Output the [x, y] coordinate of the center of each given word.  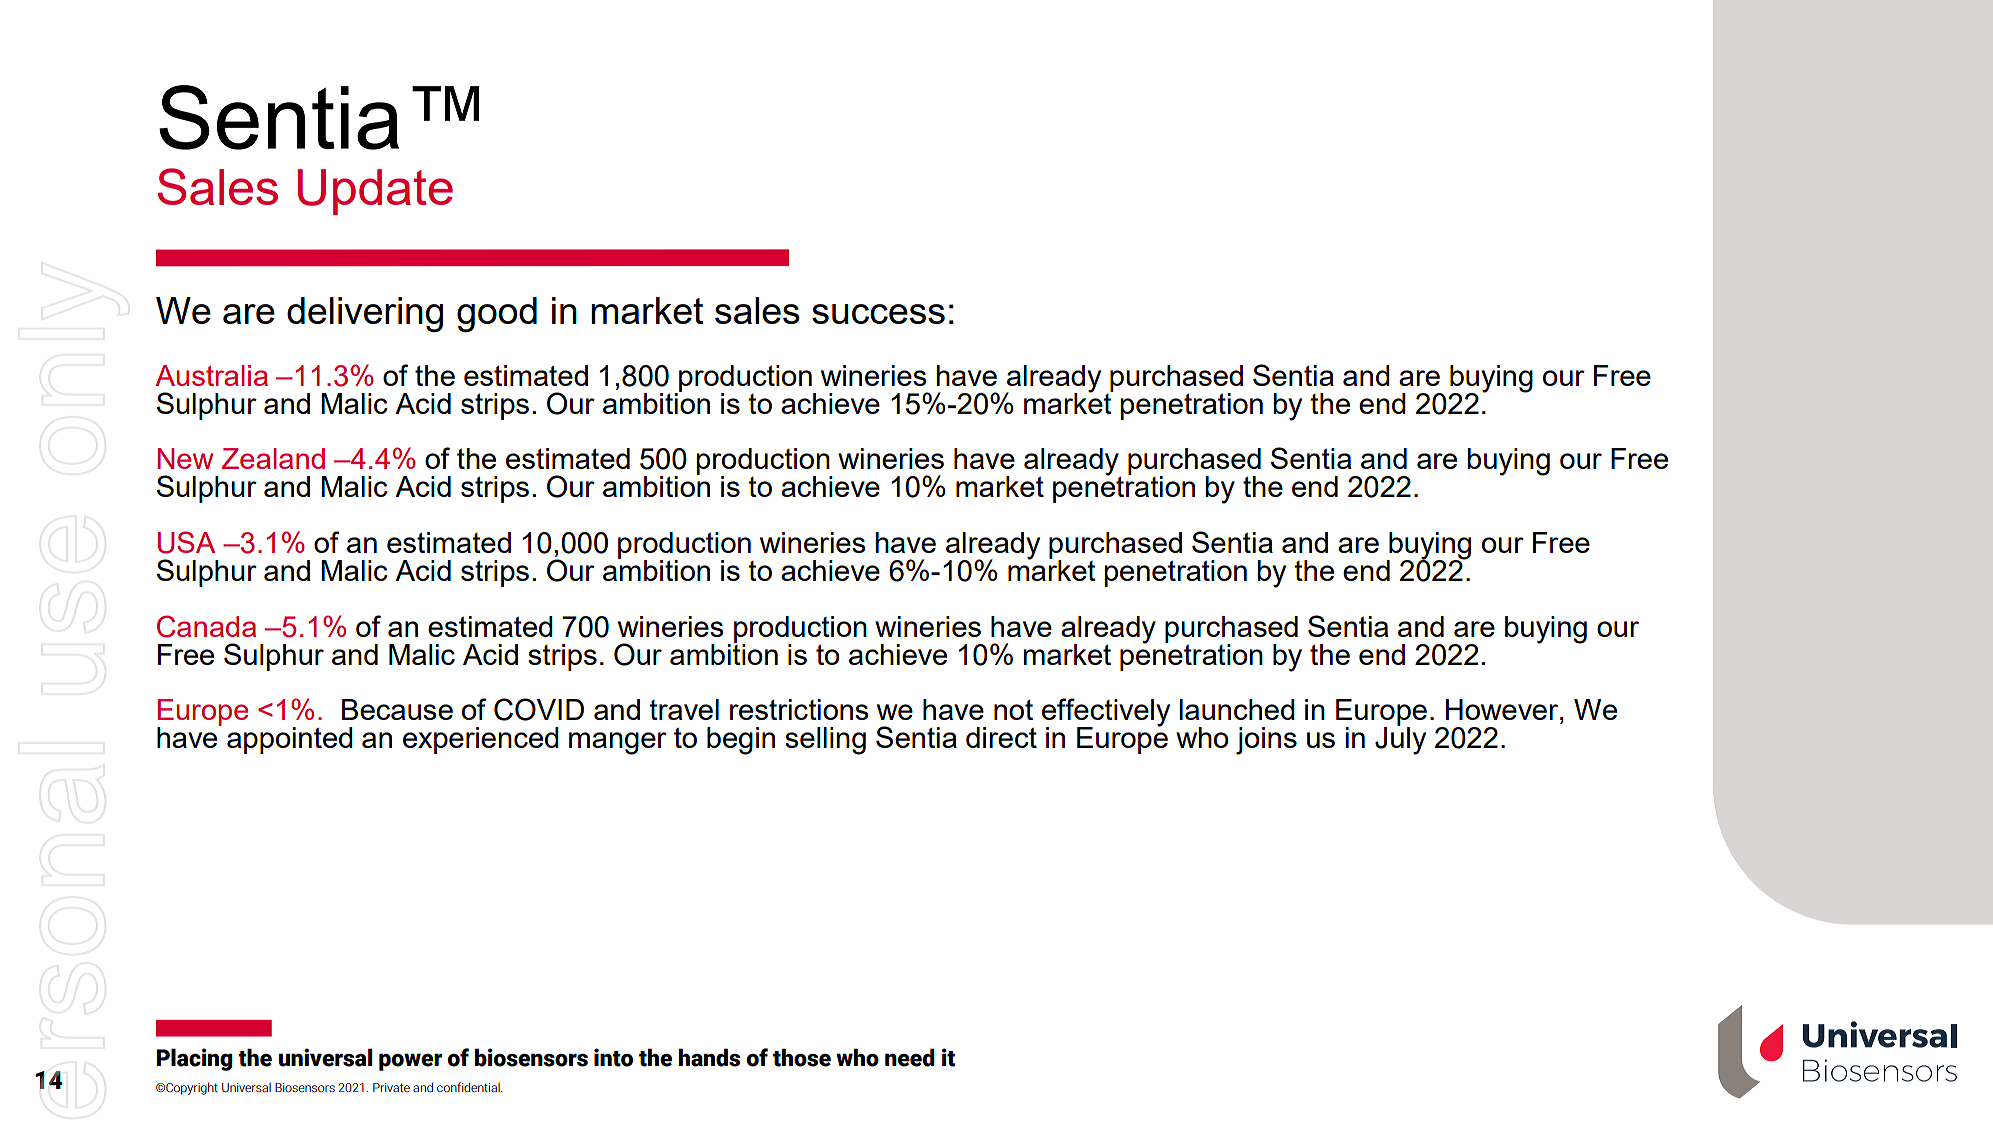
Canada [206, 626]
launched [1237, 709]
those [802, 1057]
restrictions [799, 709]
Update [375, 192]
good [497, 314]
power [411, 1062]
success [878, 314]
